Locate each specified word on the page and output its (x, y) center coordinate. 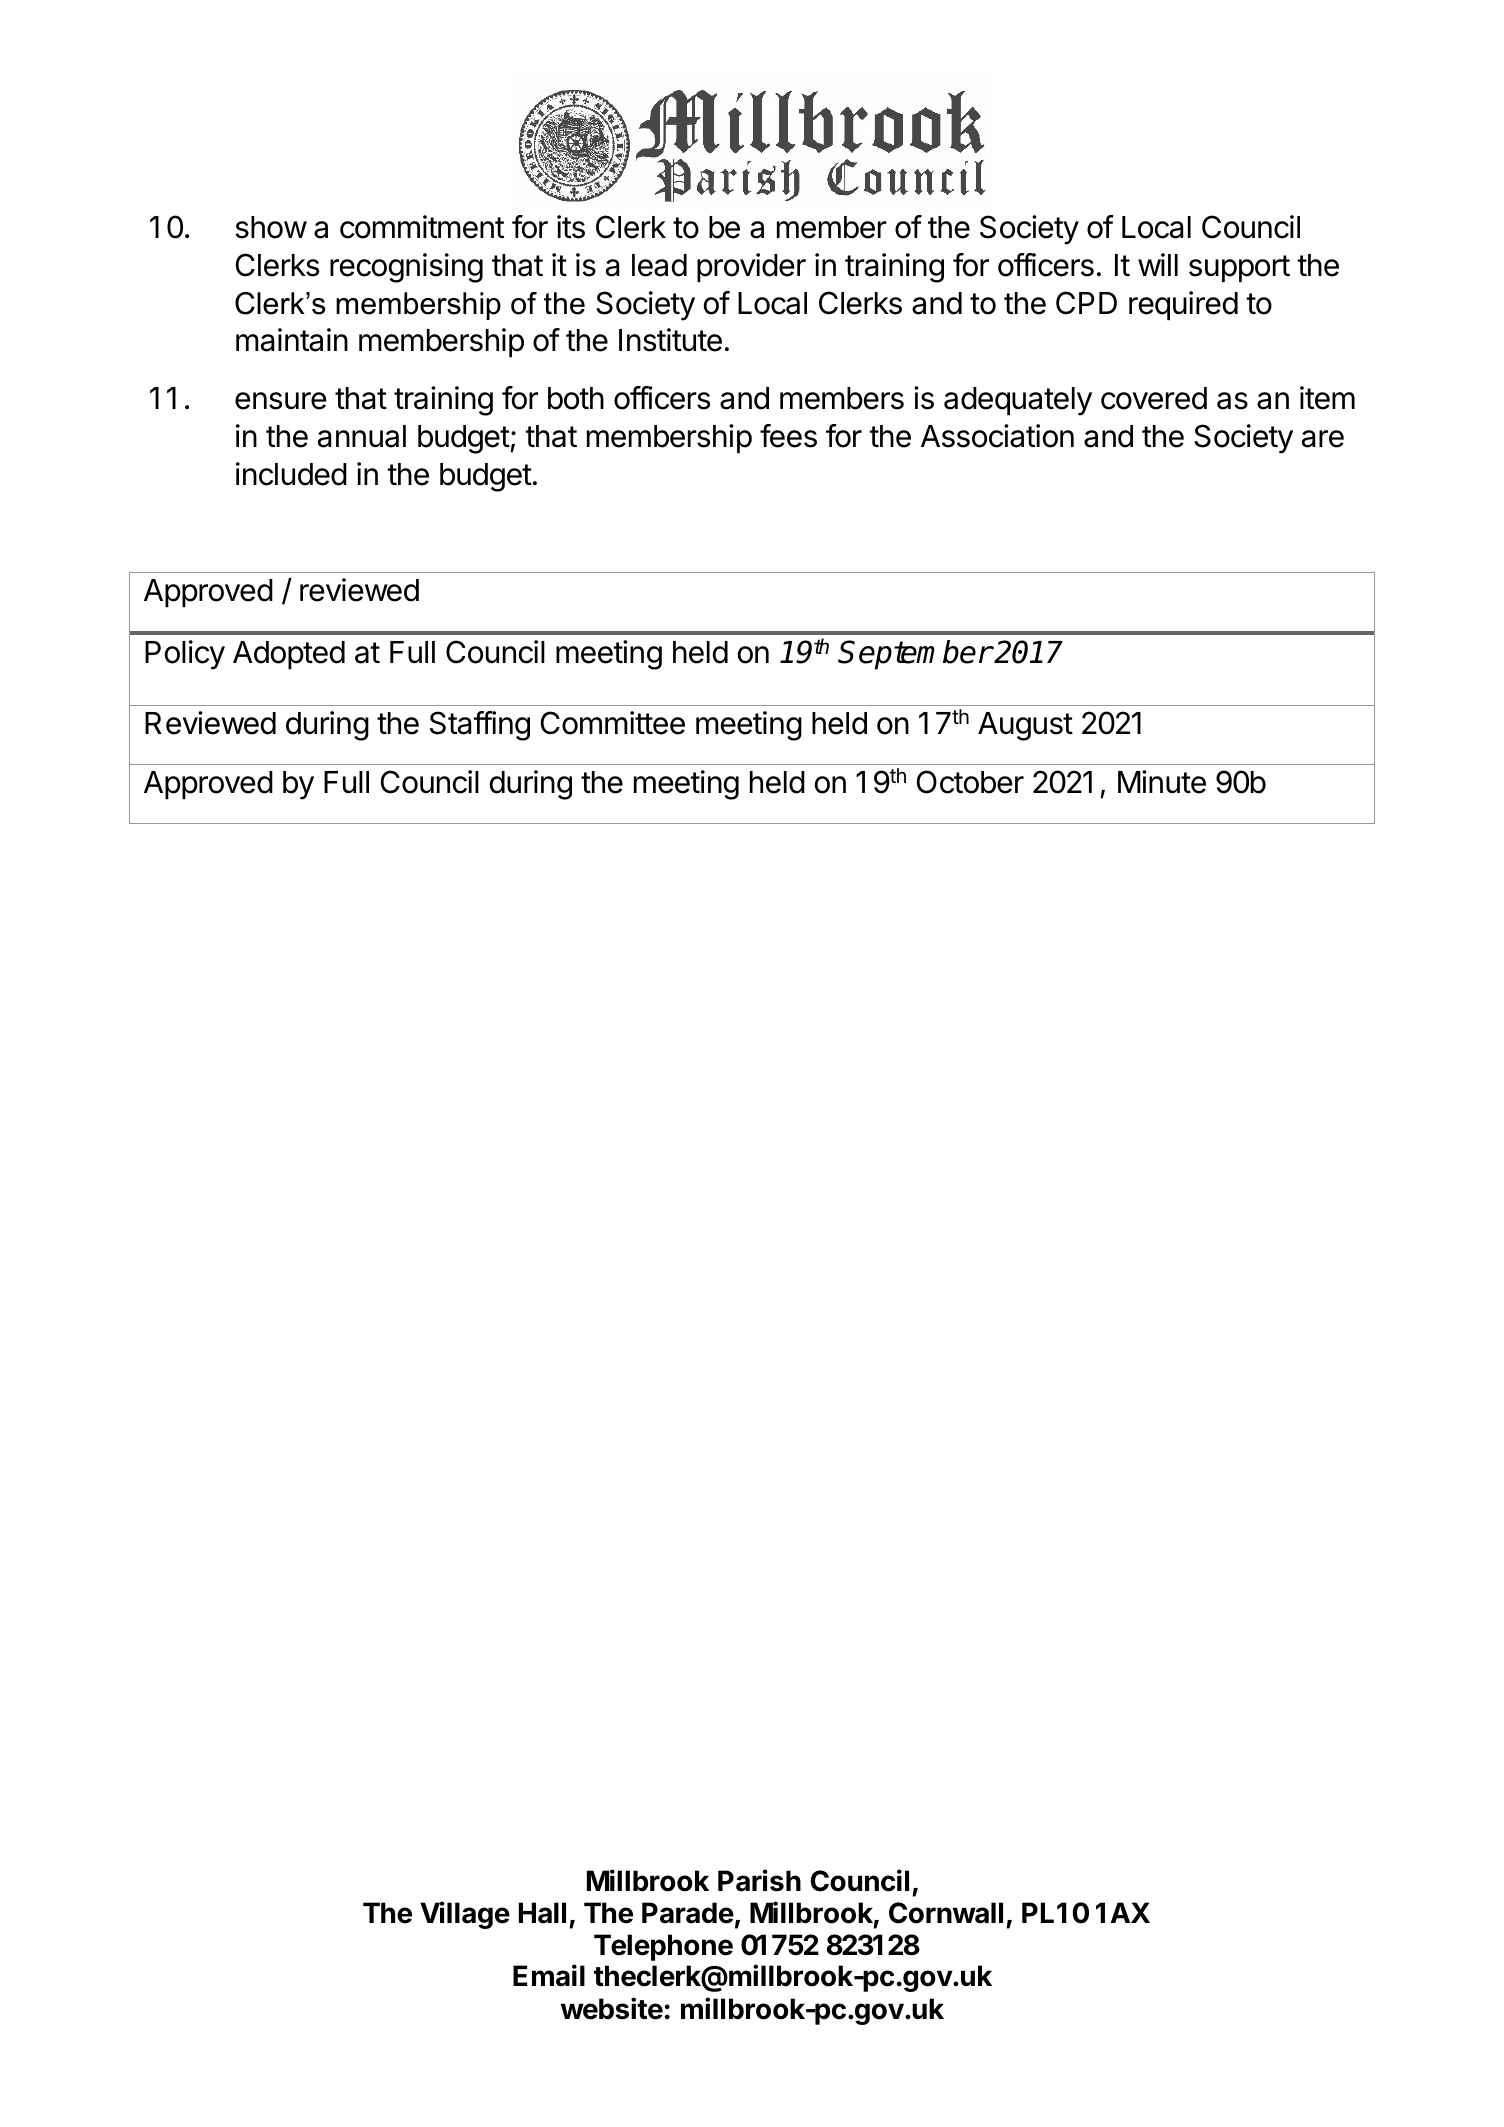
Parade (688, 1913)
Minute (1162, 782)
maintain (292, 340)
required (1183, 305)
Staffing (480, 726)
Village (465, 1915)
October (970, 782)
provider (751, 267)
